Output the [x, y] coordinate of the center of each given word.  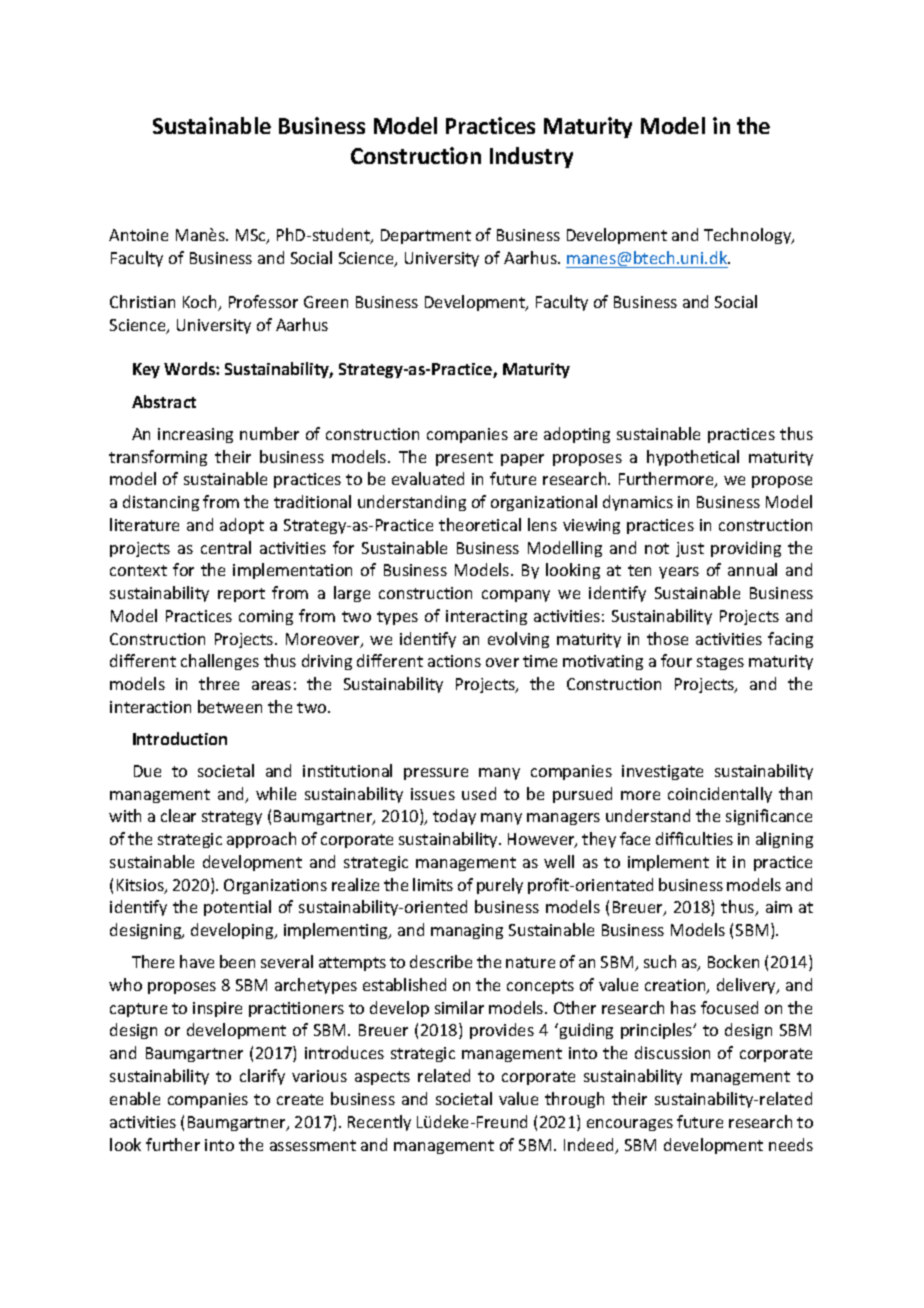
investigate [662, 772]
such [660, 961]
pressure [436, 774]
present [464, 459]
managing [467, 931]
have [197, 961]
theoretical [480, 524]
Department [426, 236]
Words [190, 368]
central [226, 547]
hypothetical [693, 458]
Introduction [180, 738]
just [690, 549]
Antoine [138, 235]
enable [135, 1098]
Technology [749, 236]
